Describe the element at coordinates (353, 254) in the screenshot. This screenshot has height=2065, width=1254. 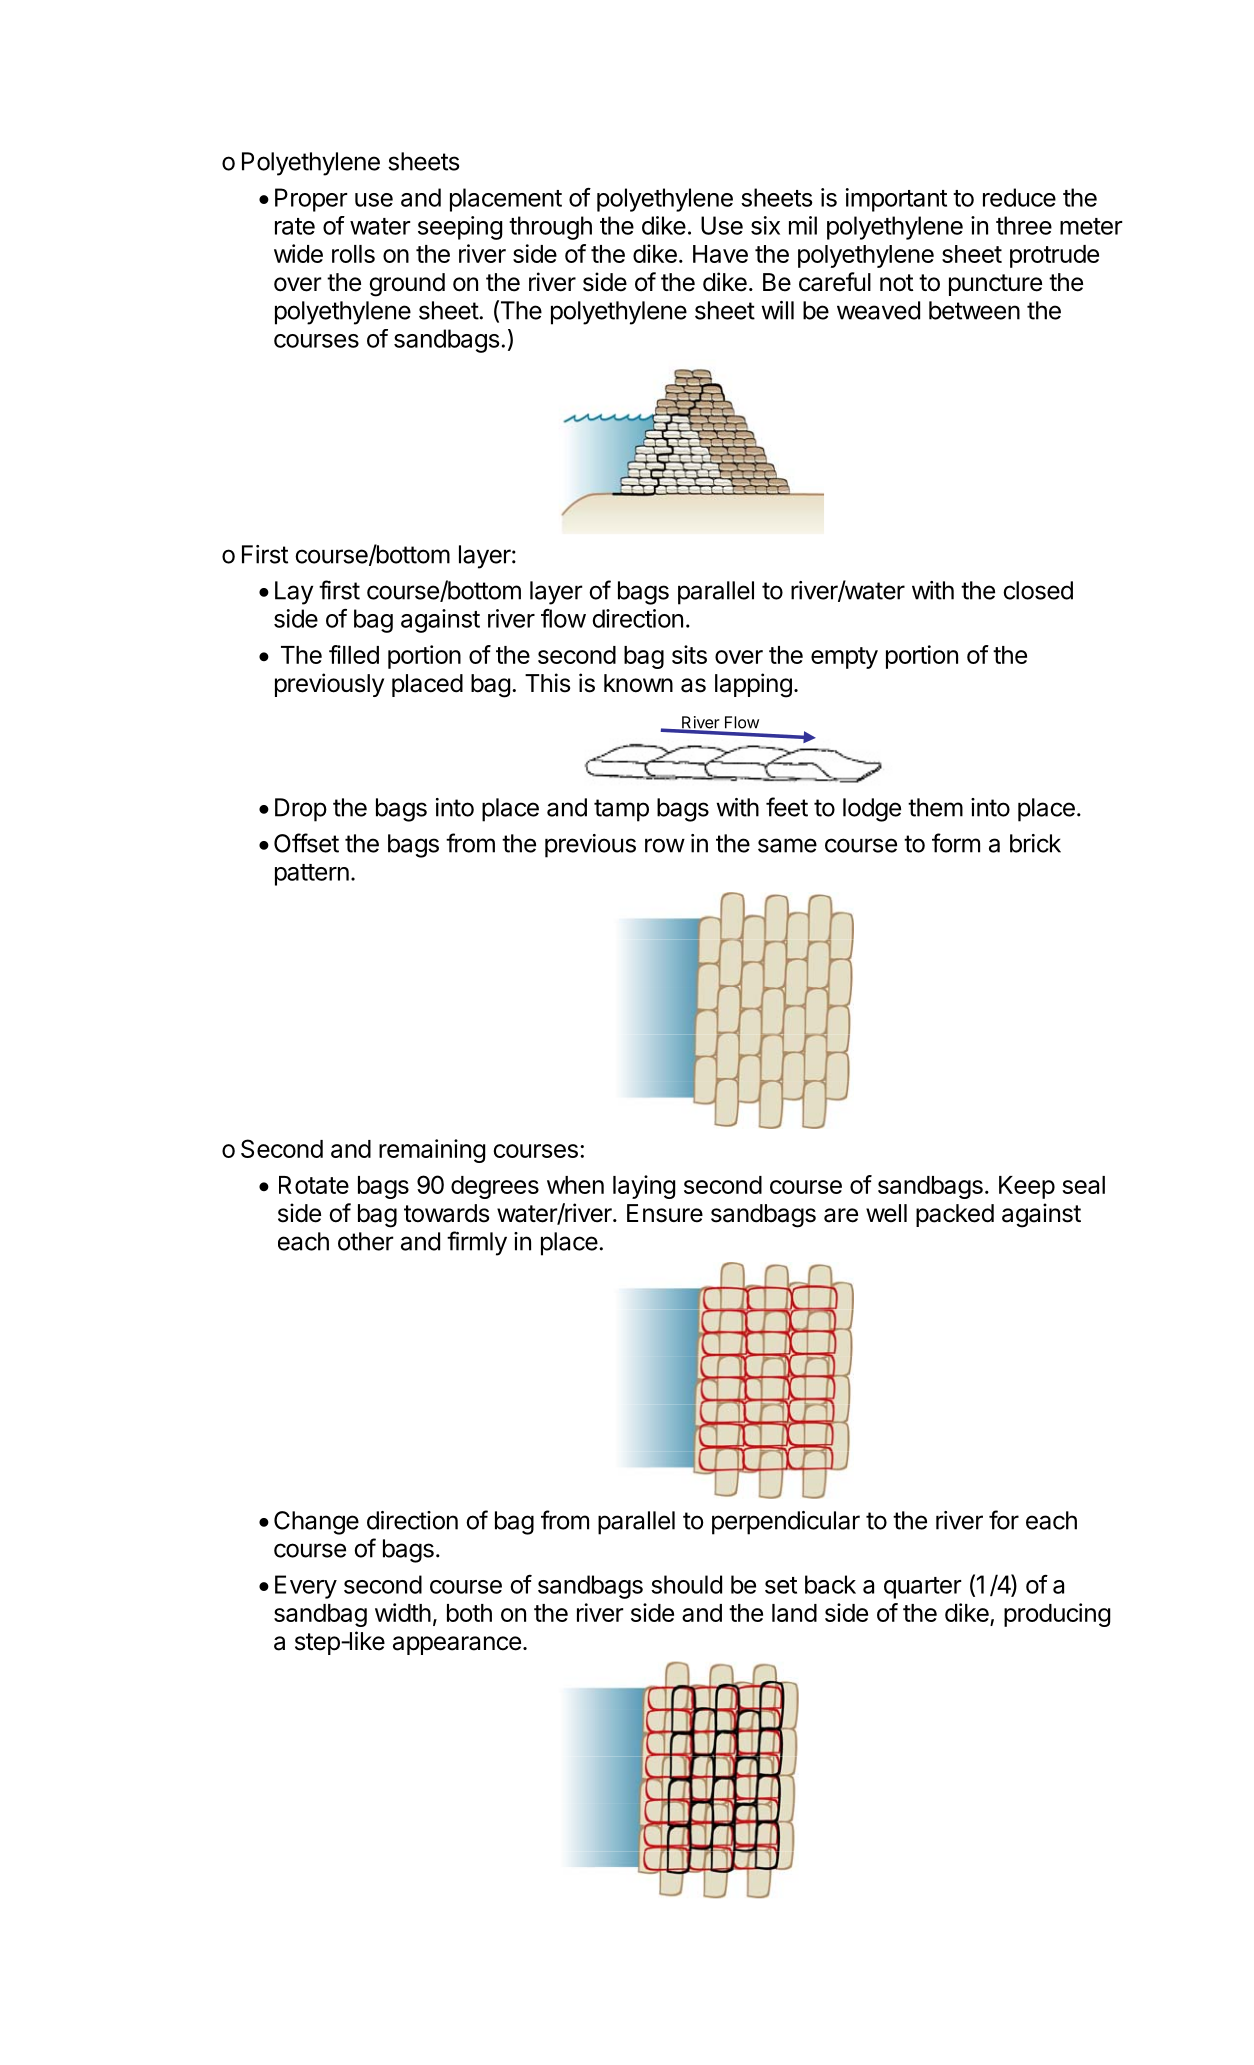
I see `rolls` at that location.
